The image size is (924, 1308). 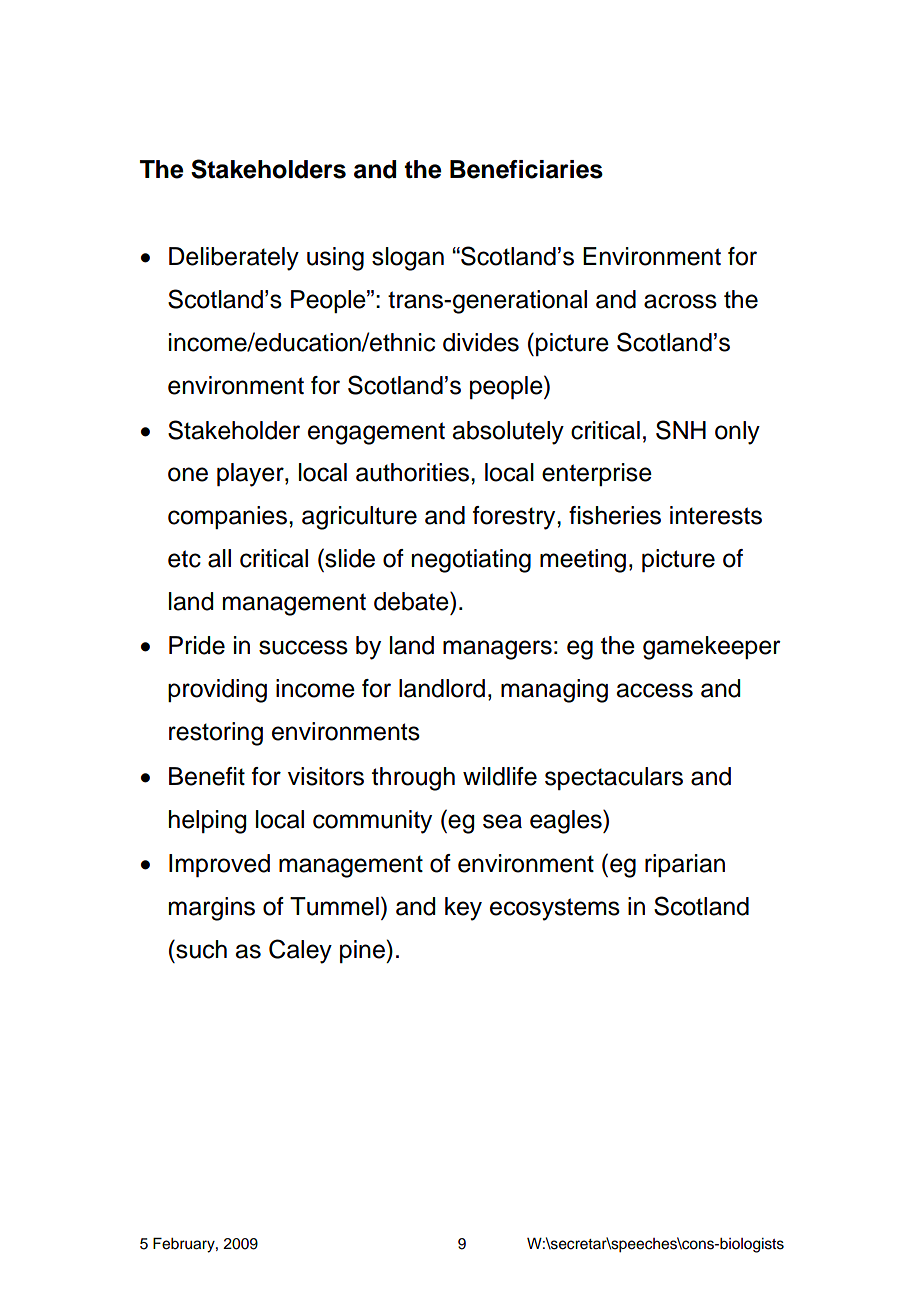 What do you see at coordinates (234, 259) in the page?
I see `Deliberately` at bounding box center [234, 259].
